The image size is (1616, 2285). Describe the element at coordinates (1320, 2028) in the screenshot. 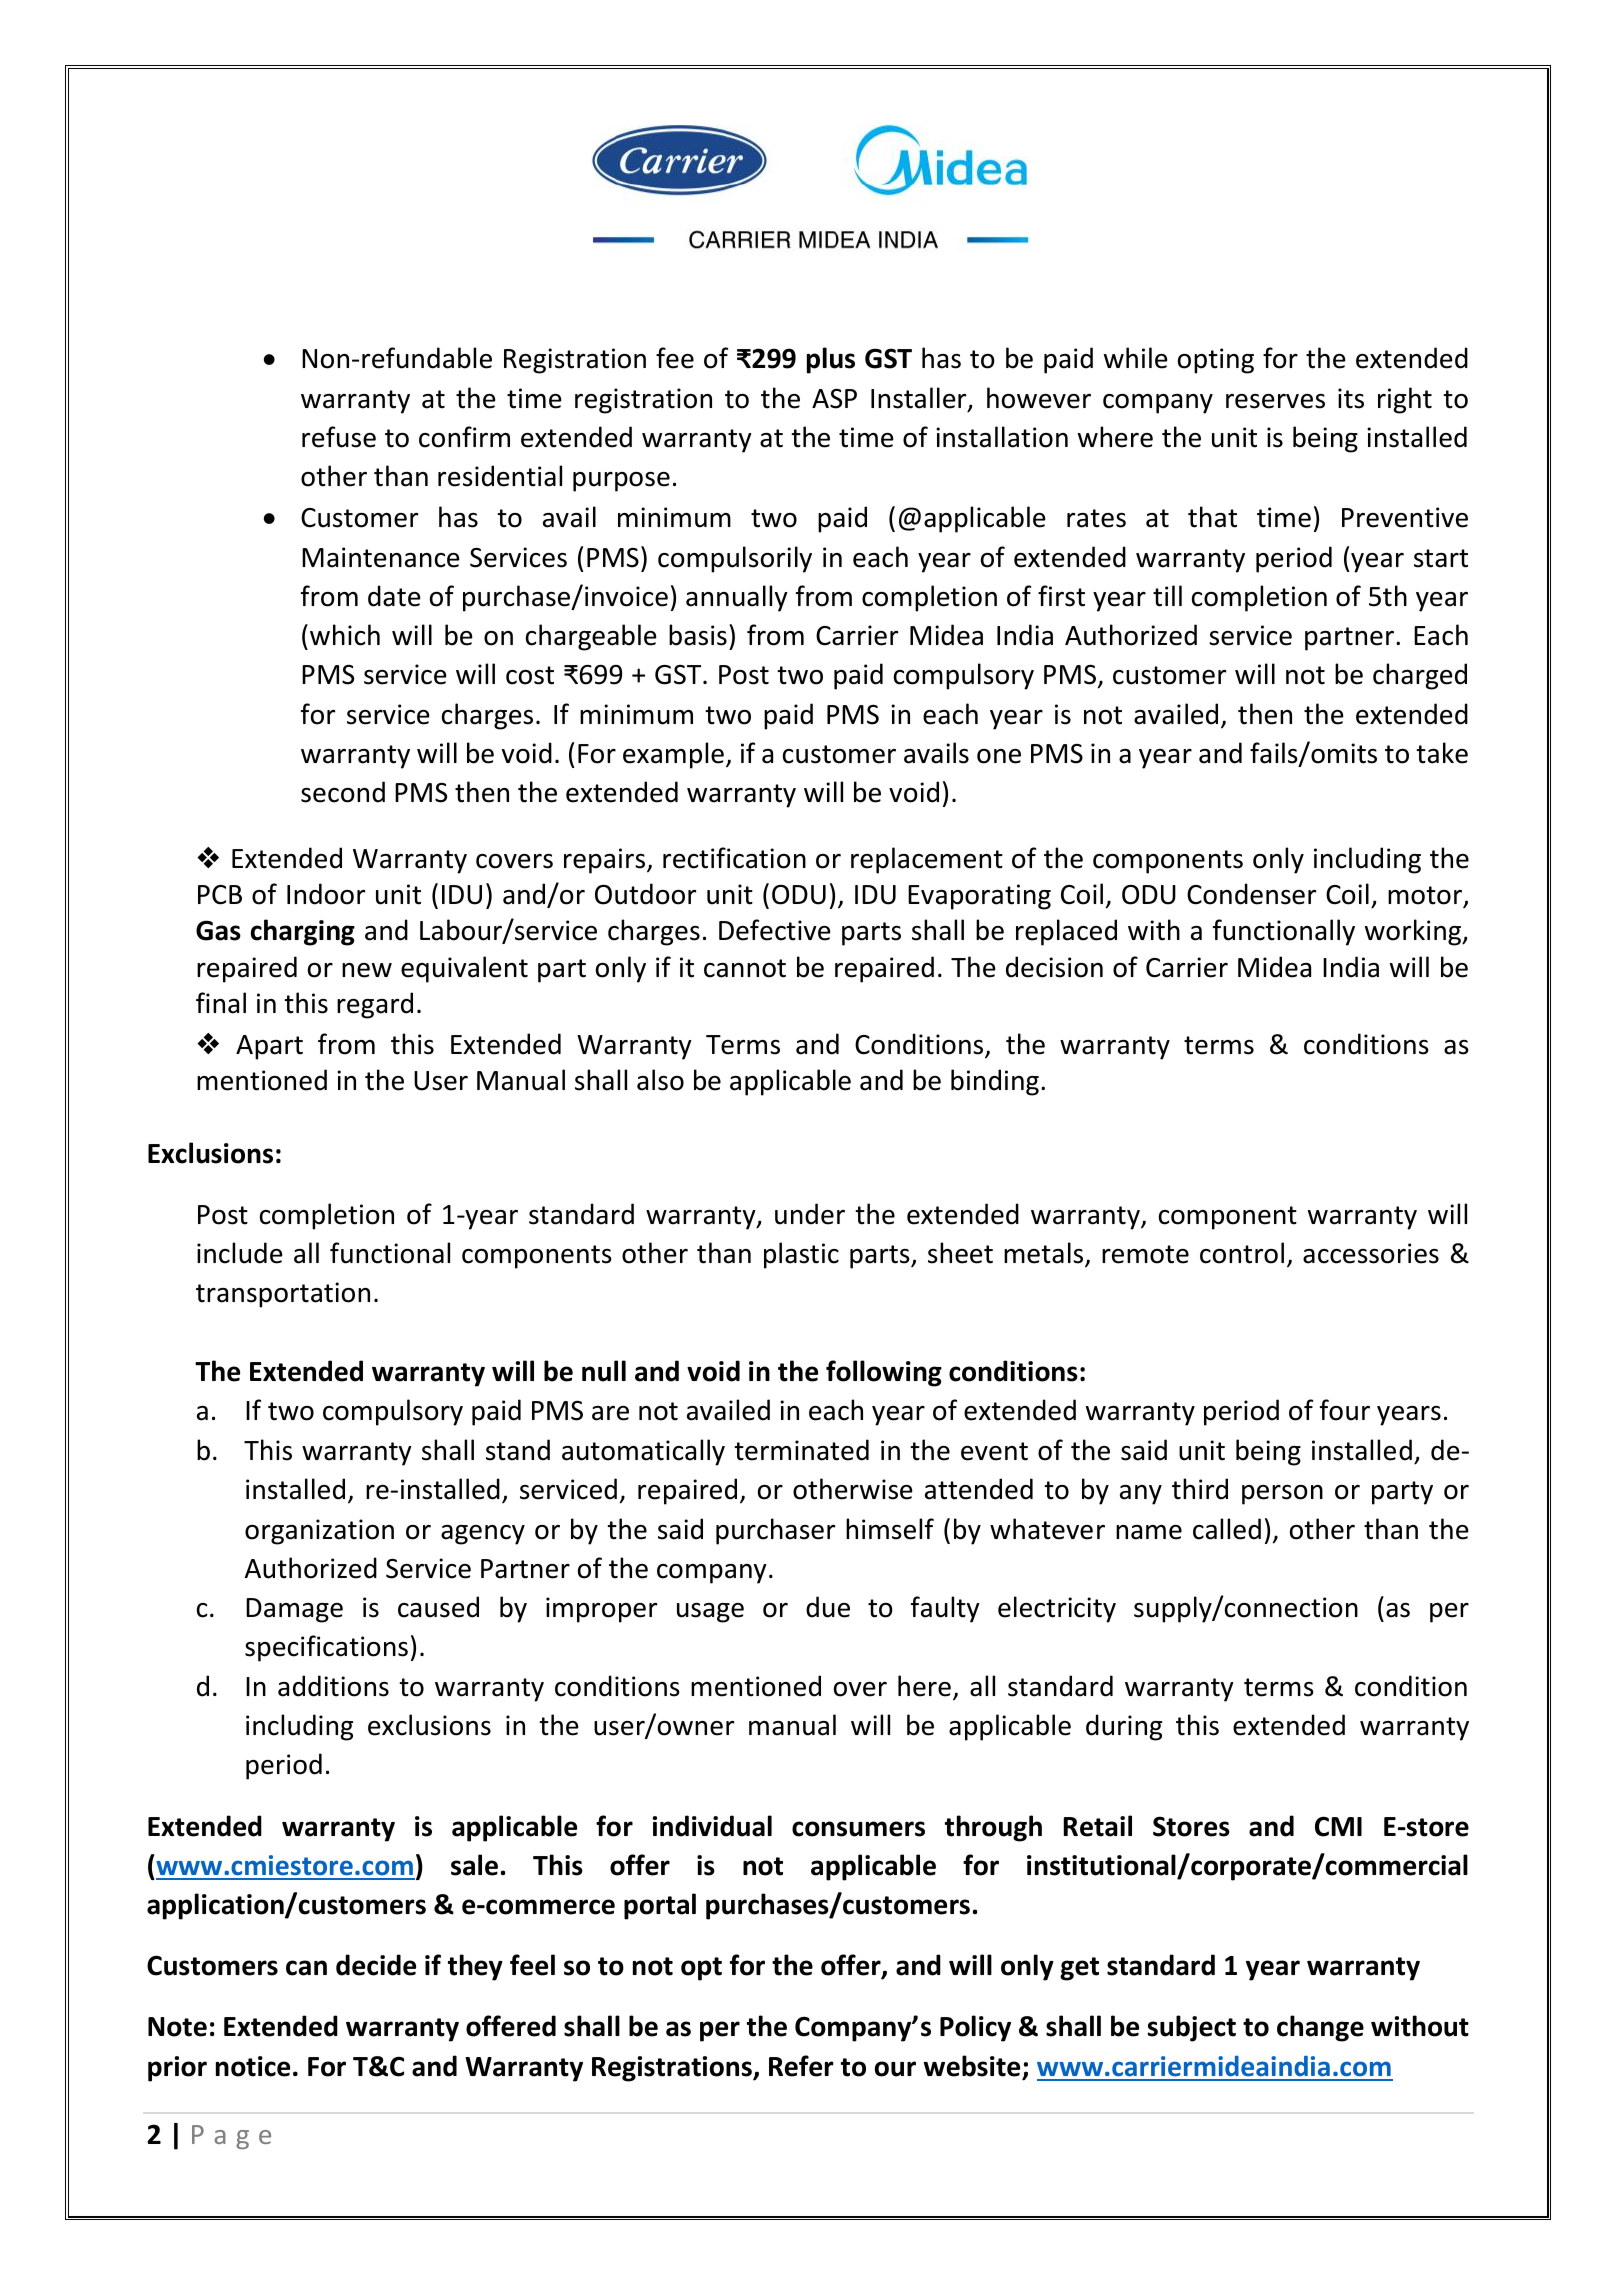

I see `change` at that location.
